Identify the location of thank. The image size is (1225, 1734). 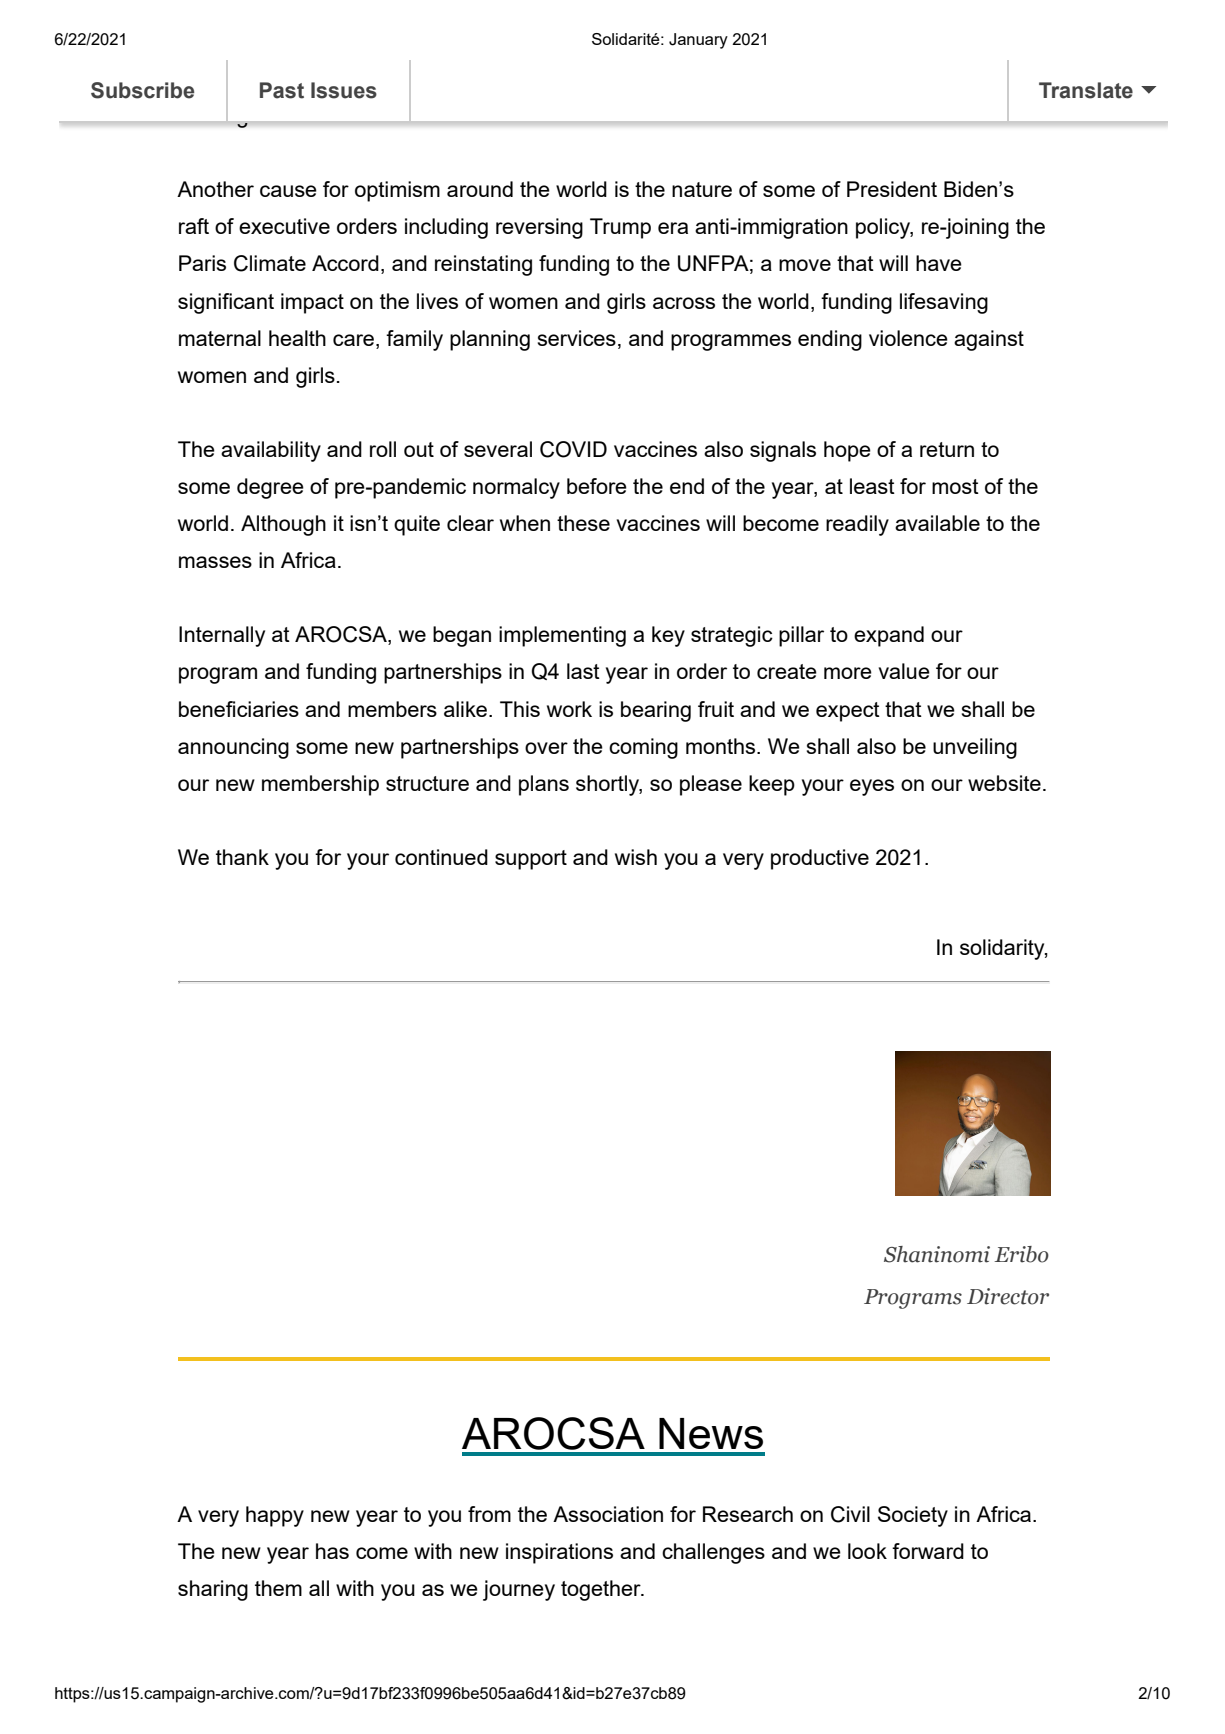
(242, 857).
